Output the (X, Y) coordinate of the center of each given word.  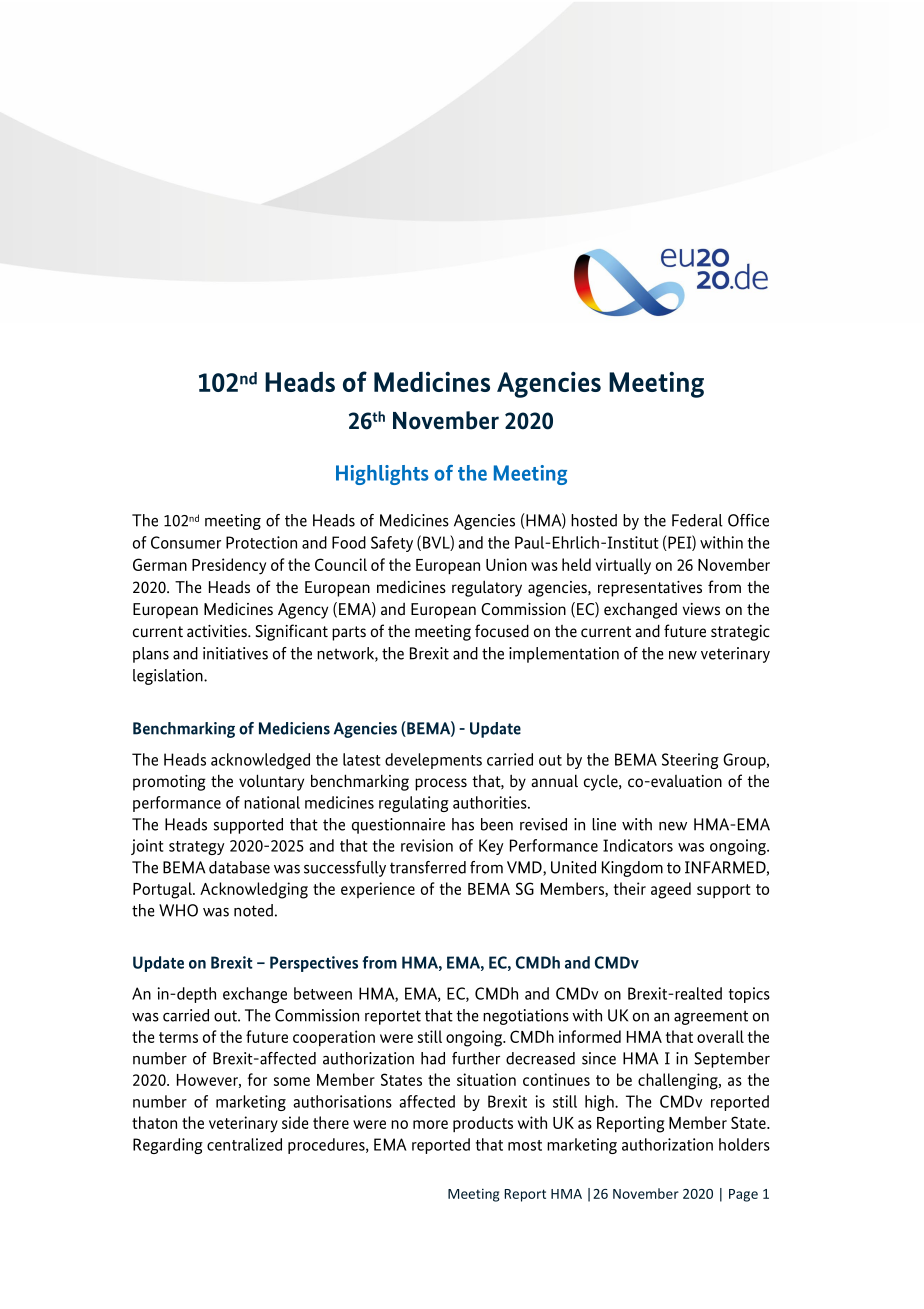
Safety (392, 544)
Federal (697, 520)
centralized (244, 1144)
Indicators (638, 845)
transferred (428, 867)
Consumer (186, 542)
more (430, 1124)
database (239, 867)
